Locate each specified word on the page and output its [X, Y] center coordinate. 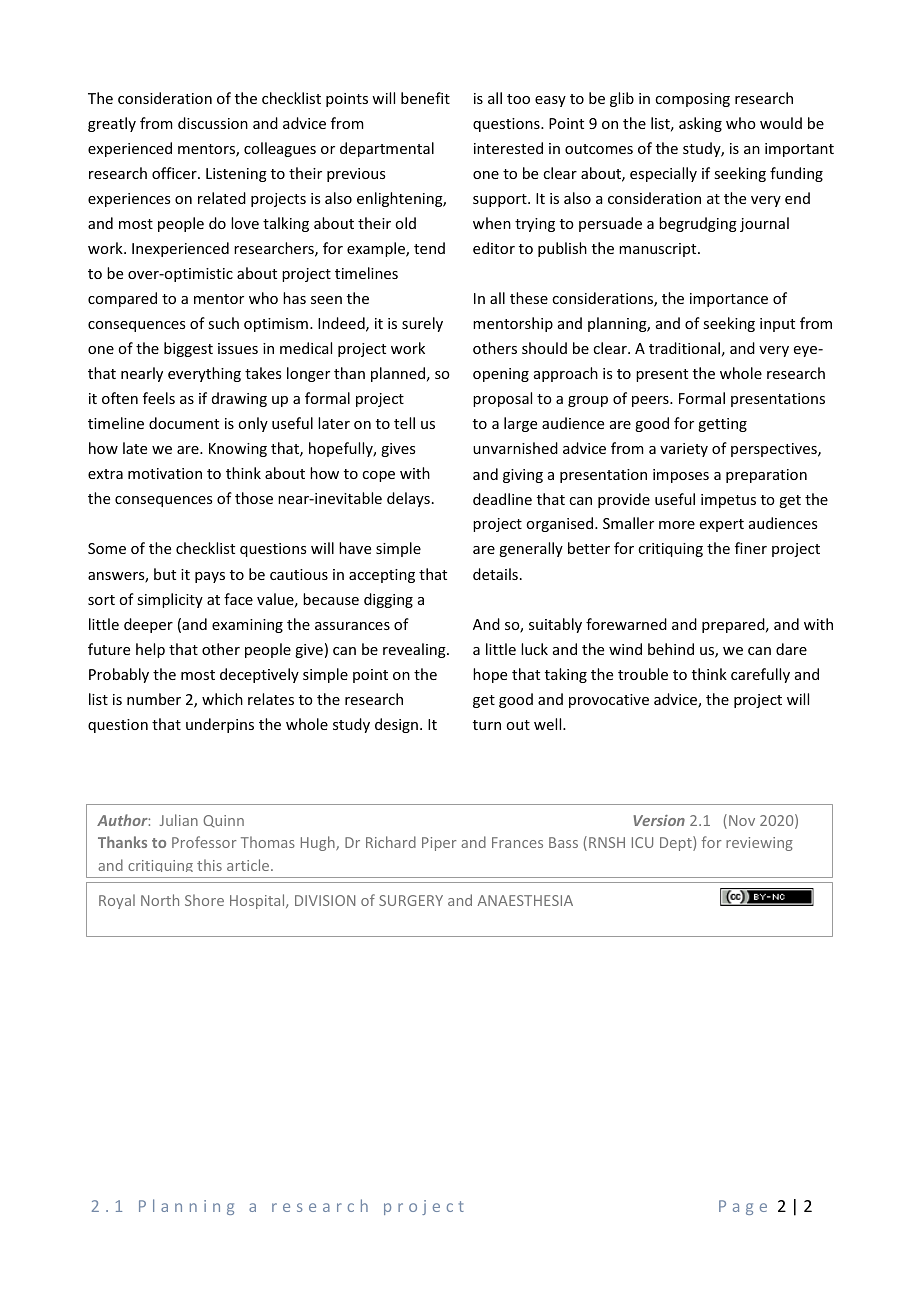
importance [729, 300]
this [209, 865]
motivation [165, 473]
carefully [760, 675]
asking [700, 124]
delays [408, 499]
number [154, 699]
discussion [213, 123]
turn [487, 725]
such [223, 323]
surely [422, 324]
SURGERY [411, 900]
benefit [425, 98]
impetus [728, 501]
